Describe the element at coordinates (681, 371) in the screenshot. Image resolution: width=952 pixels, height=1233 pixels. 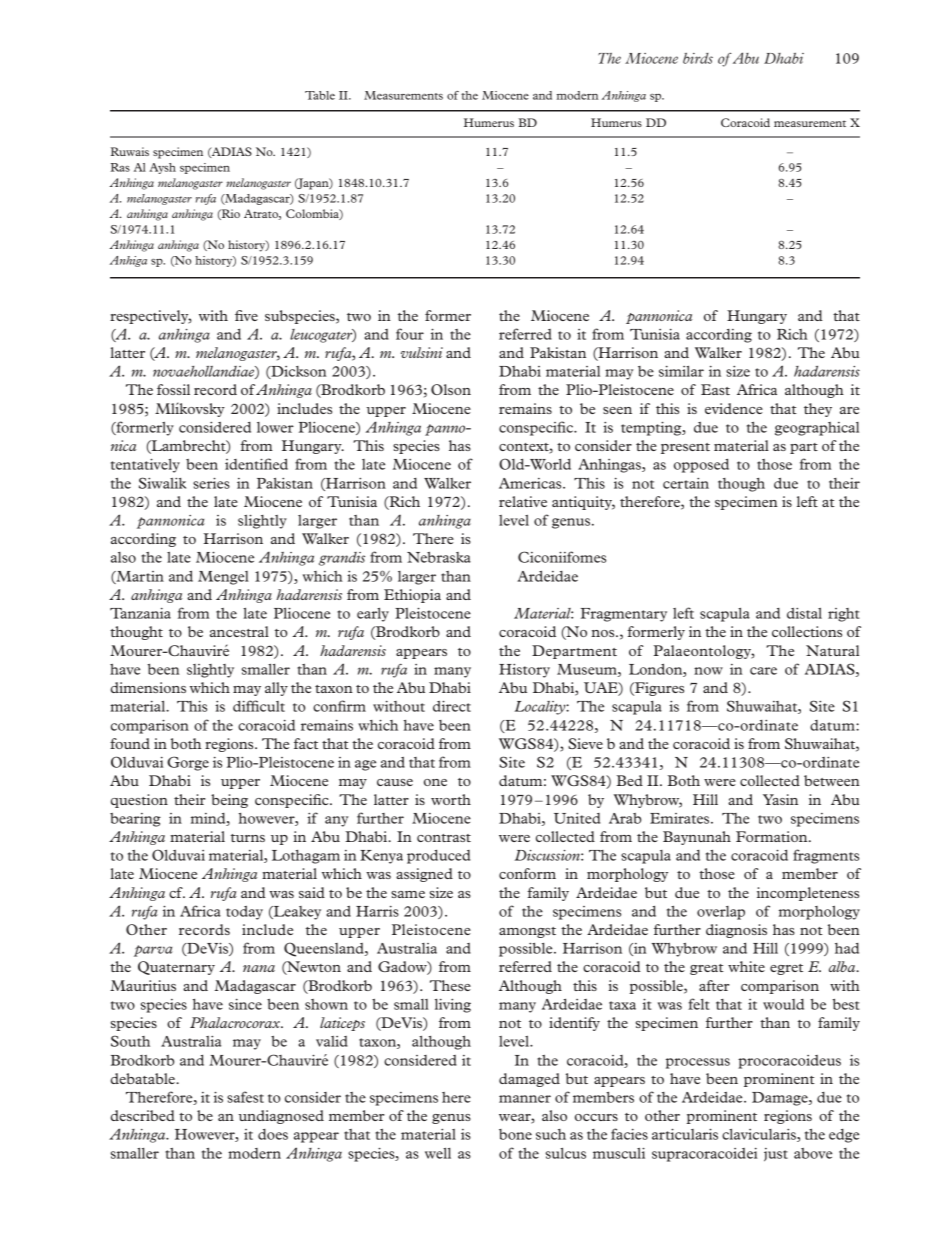
I see `similar` at that location.
